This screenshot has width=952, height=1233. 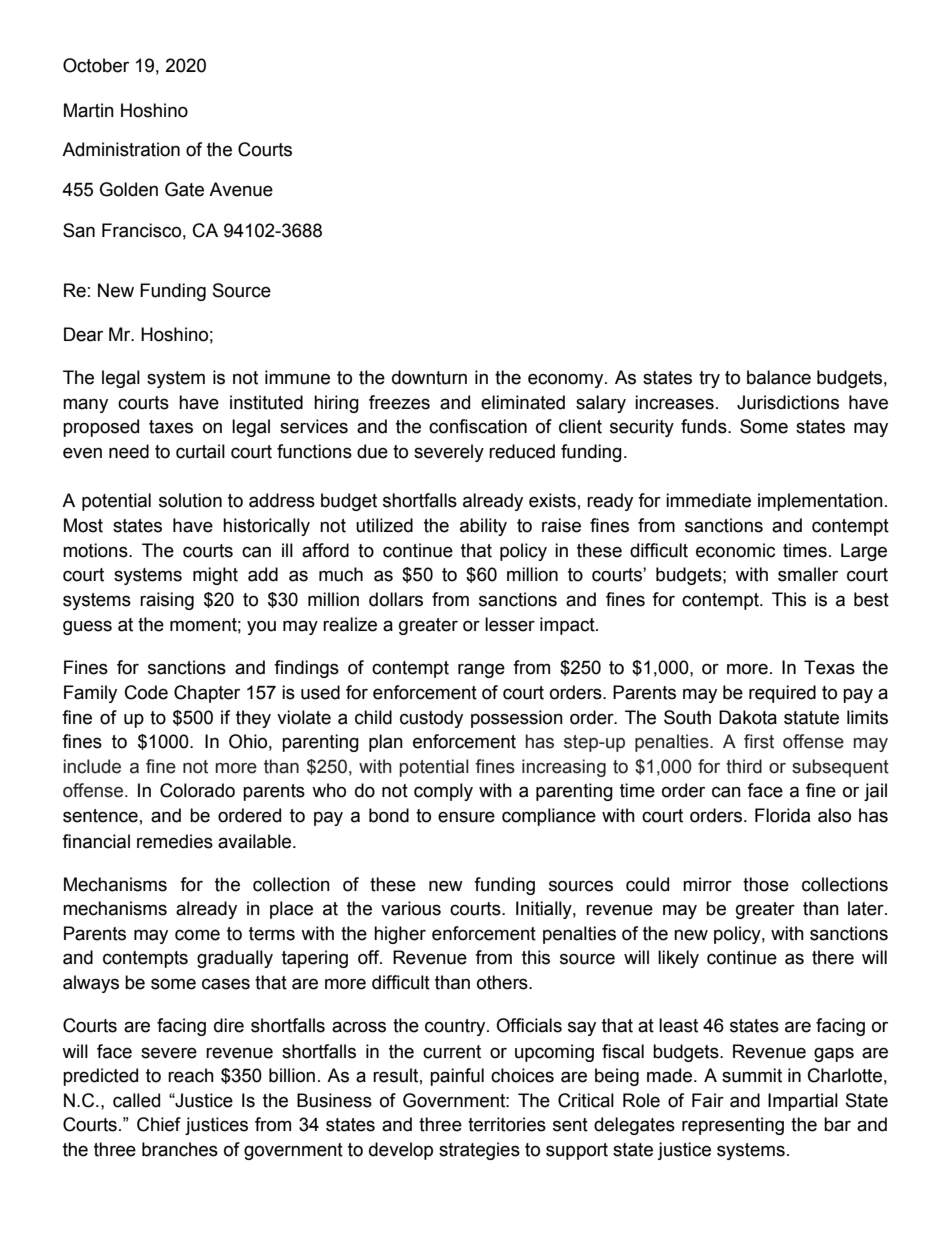 I want to click on balance, so click(x=779, y=377).
